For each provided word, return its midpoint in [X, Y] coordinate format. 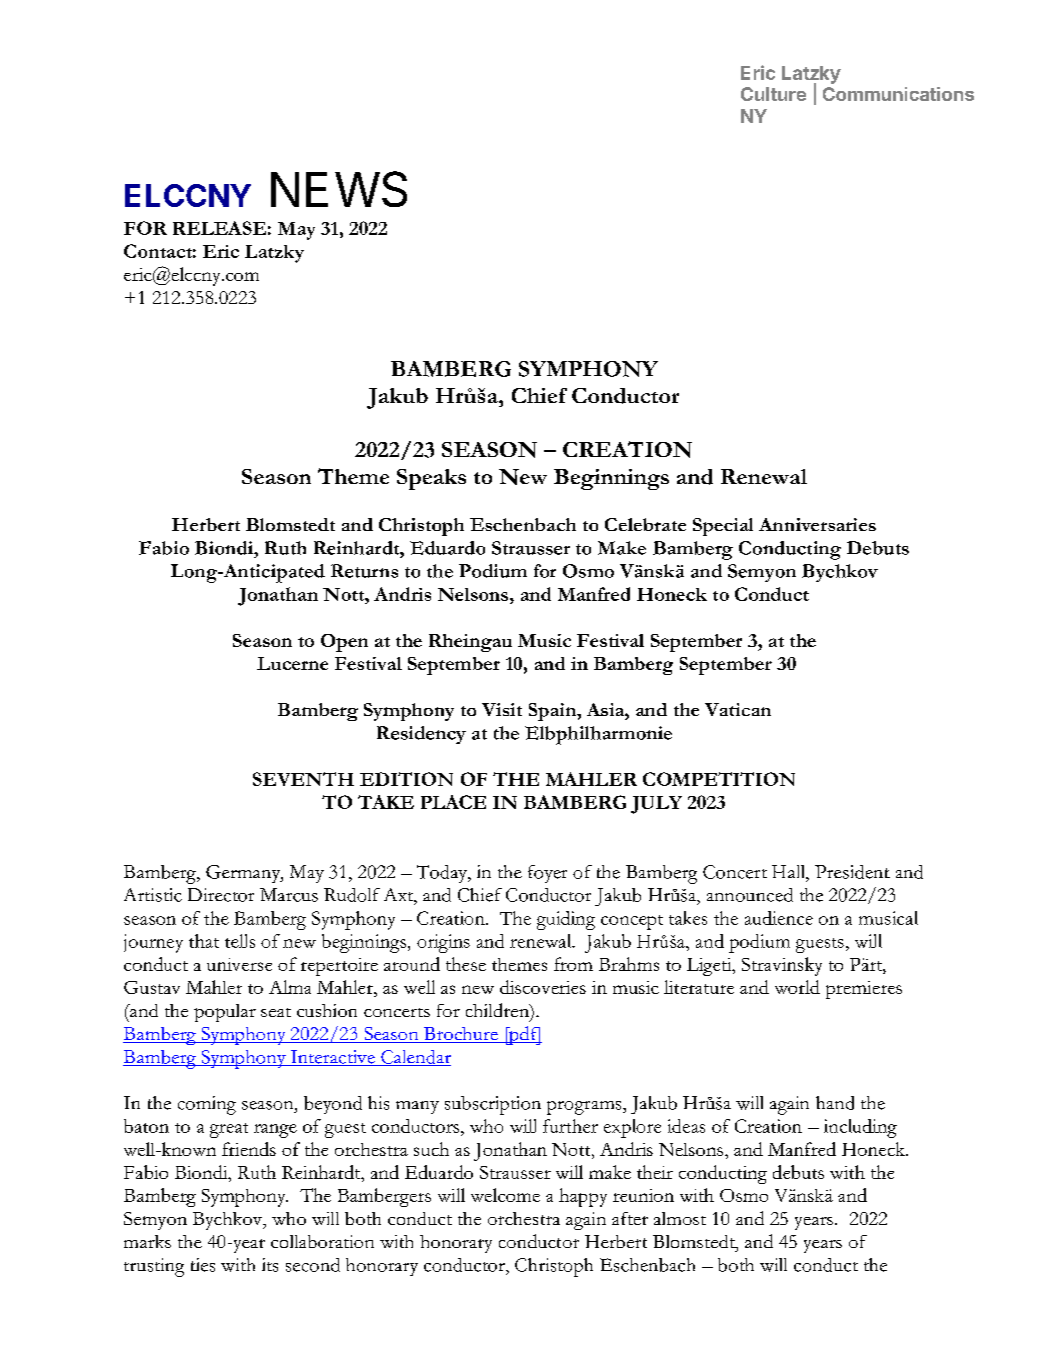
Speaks [431, 479]
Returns [364, 571]
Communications [898, 94]
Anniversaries [817, 524]
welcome [505, 1195]
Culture [773, 94]
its [270, 1265]
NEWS [339, 189]
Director [221, 895]
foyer [547, 874]
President [852, 872]
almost [680, 1218]
